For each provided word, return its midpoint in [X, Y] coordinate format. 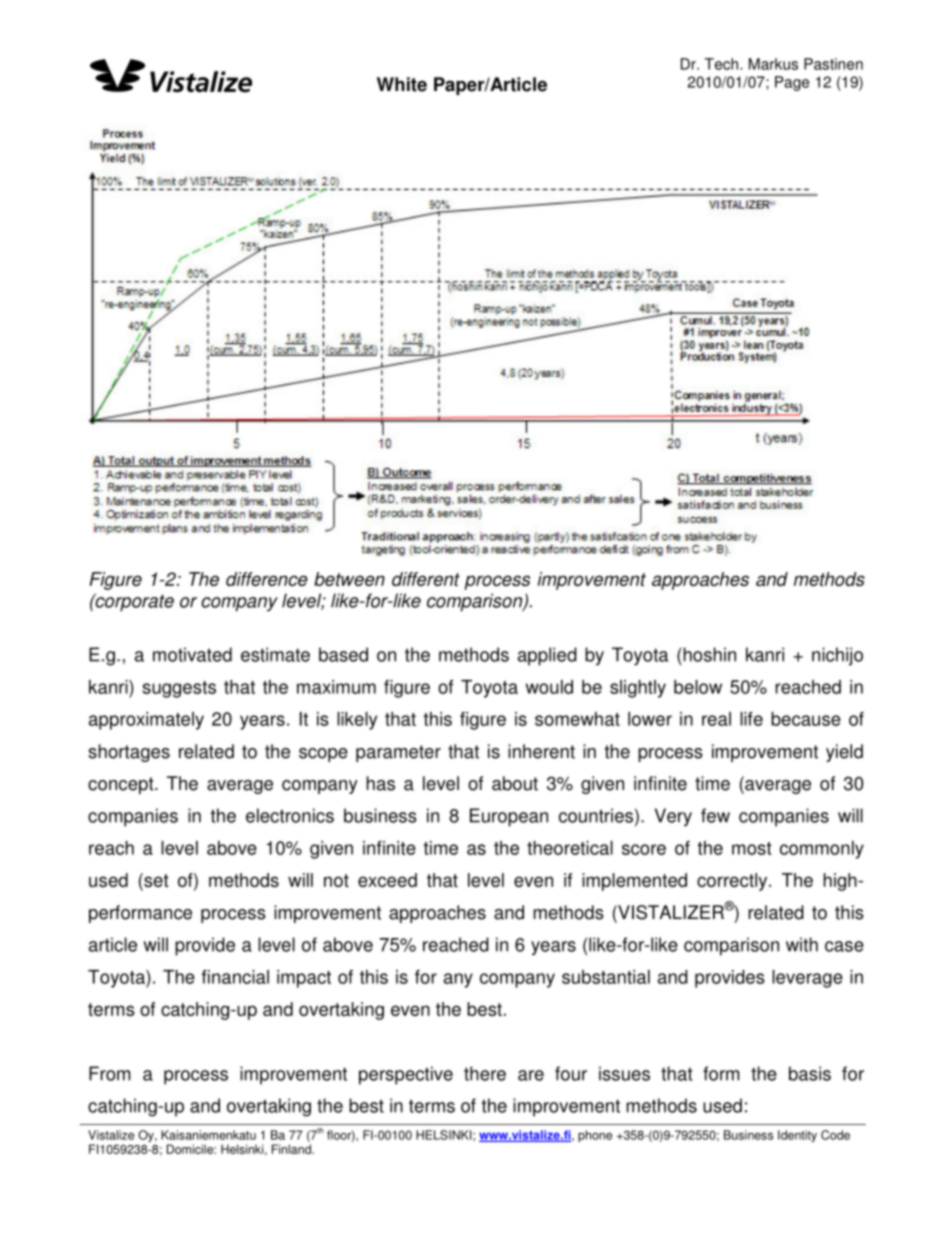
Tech [723, 64]
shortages [129, 753]
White [402, 84]
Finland [292, 1149]
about [515, 783]
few [715, 815]
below [698, 687]
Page [792, 83]
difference [267, 579]
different [426, 579]
